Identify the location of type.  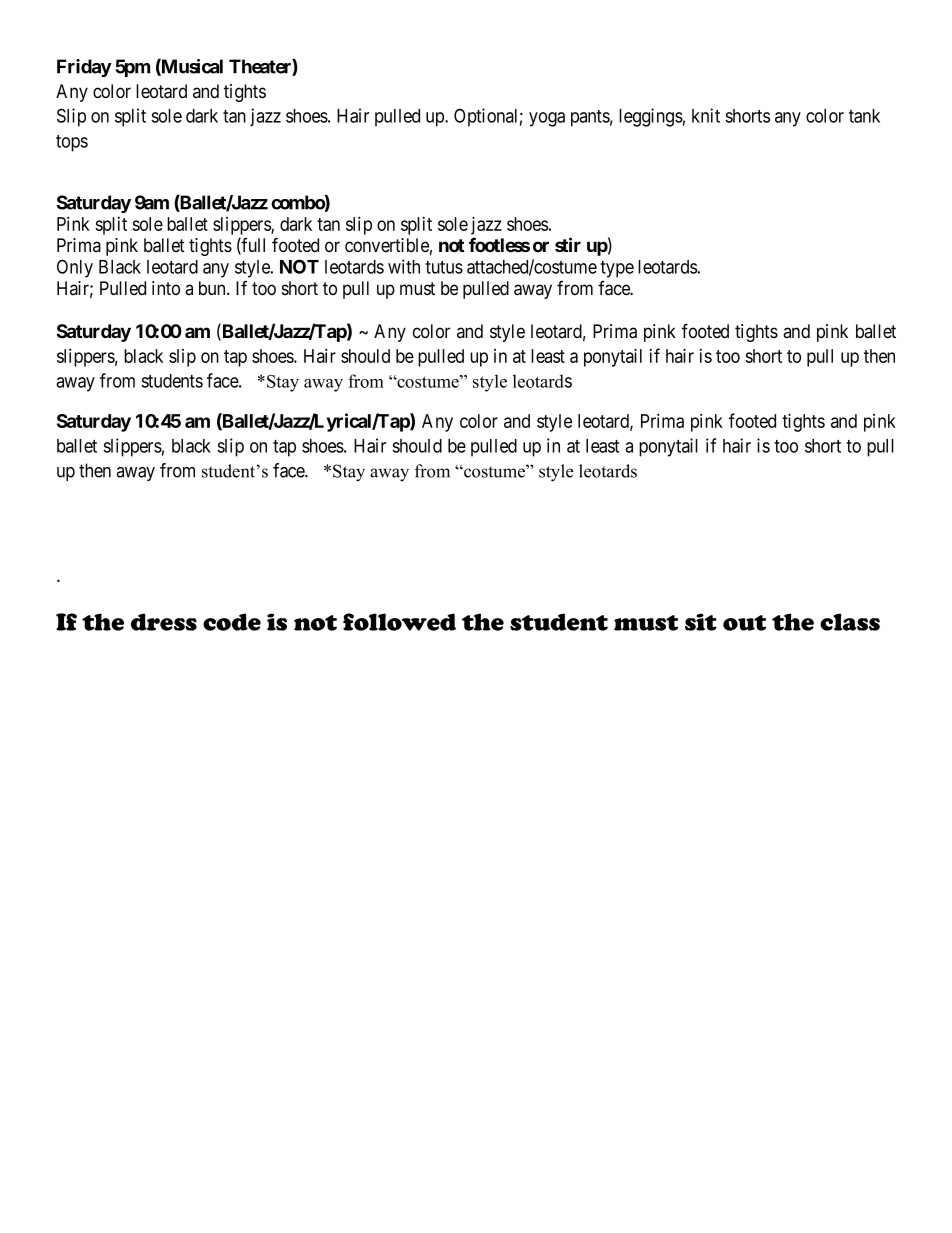
(617, 269).
